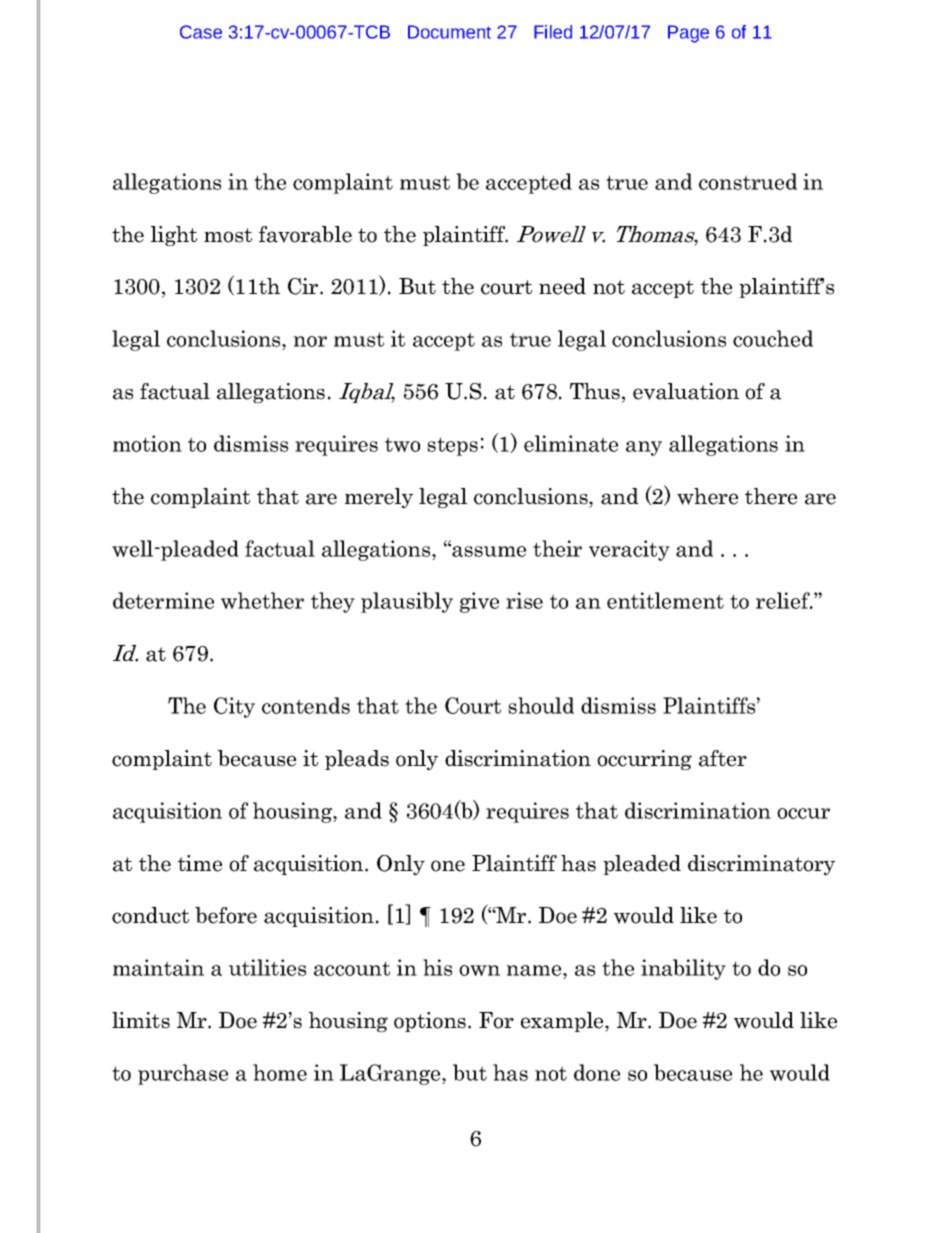 This screenshot has width=952, height=1233. I want to click on most, so click(228, 235).
